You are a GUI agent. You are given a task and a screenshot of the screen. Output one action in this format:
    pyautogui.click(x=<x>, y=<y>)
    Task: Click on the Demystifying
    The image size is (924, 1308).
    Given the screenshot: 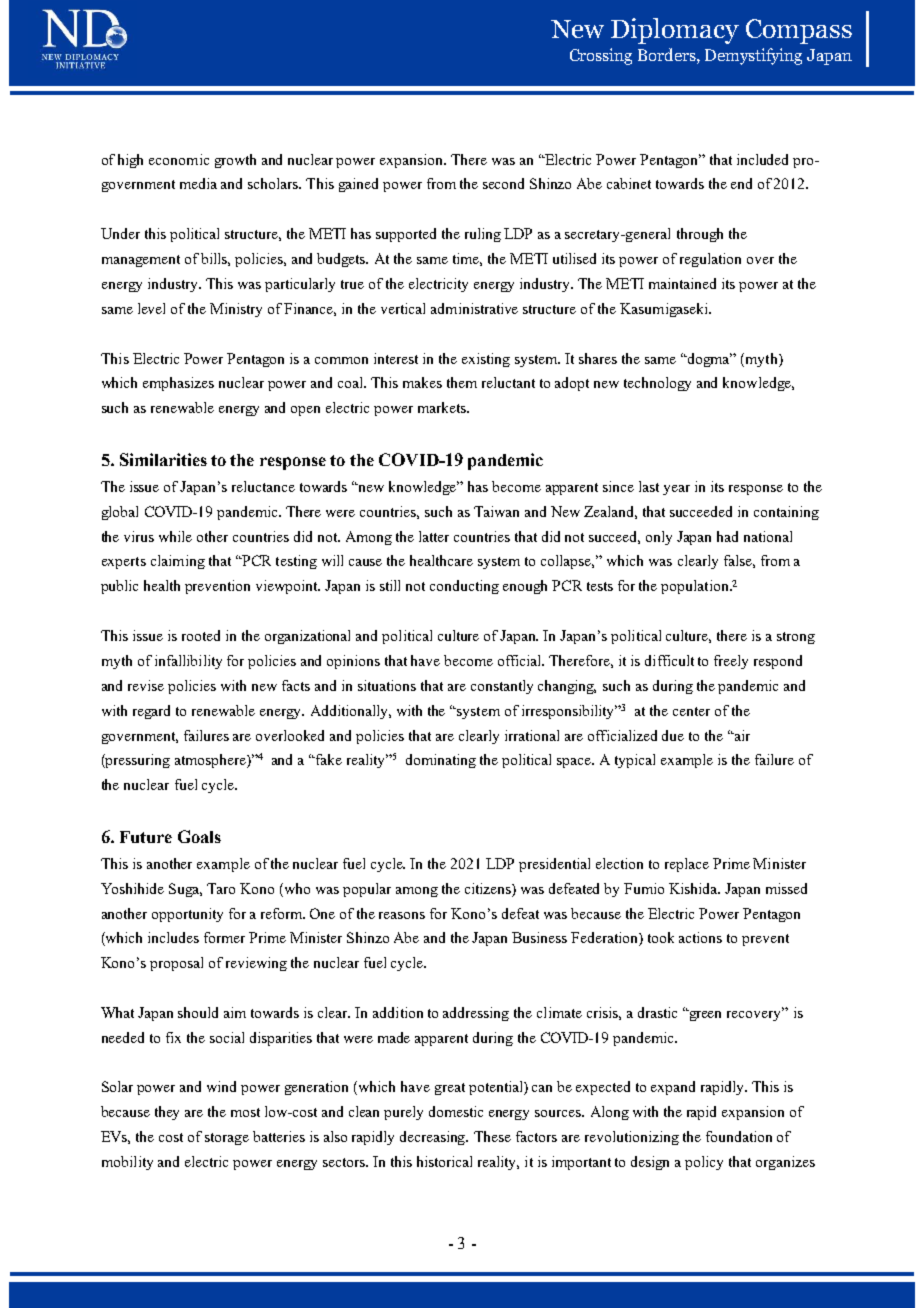 What is the action you would take?
    pyautogui.click(x=753, y=56)
